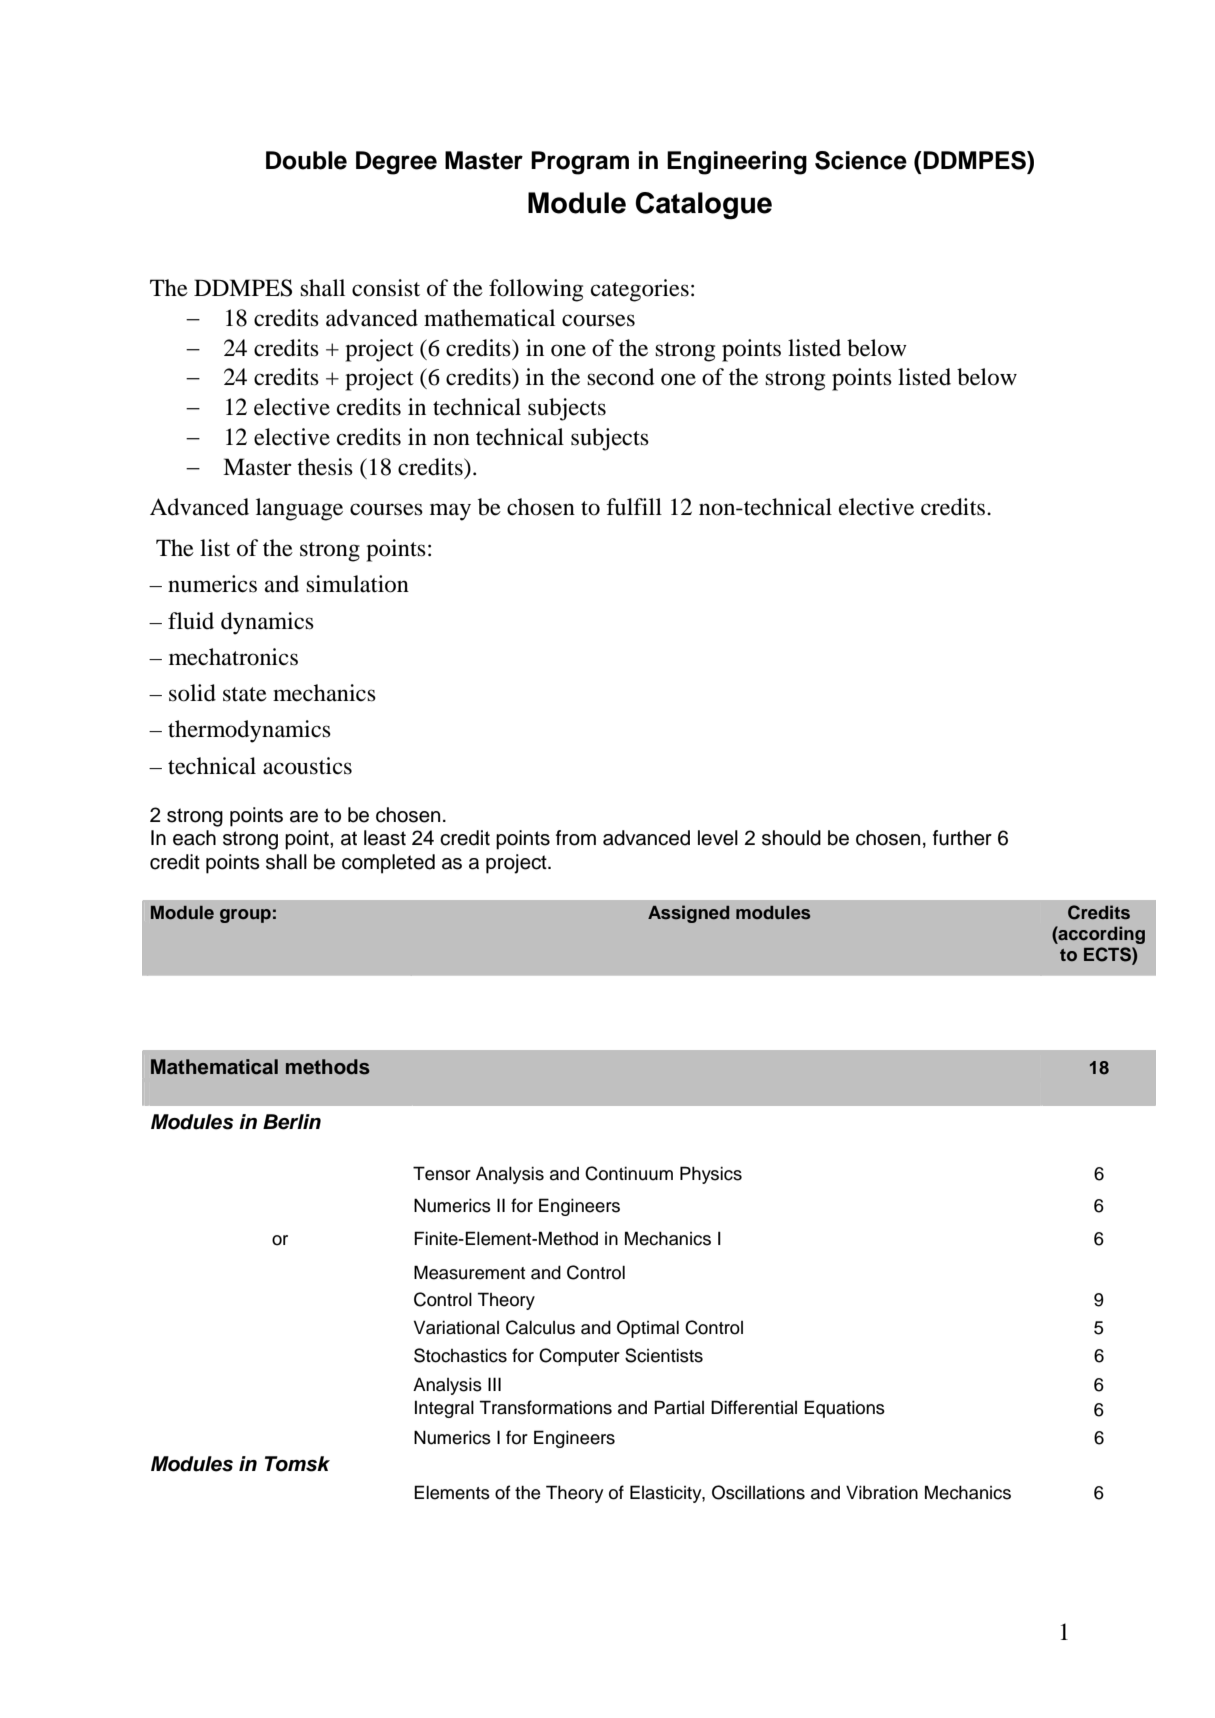  Describe the element at coordinates (629, 1173) in the image. I see `Continuum` at that location.
